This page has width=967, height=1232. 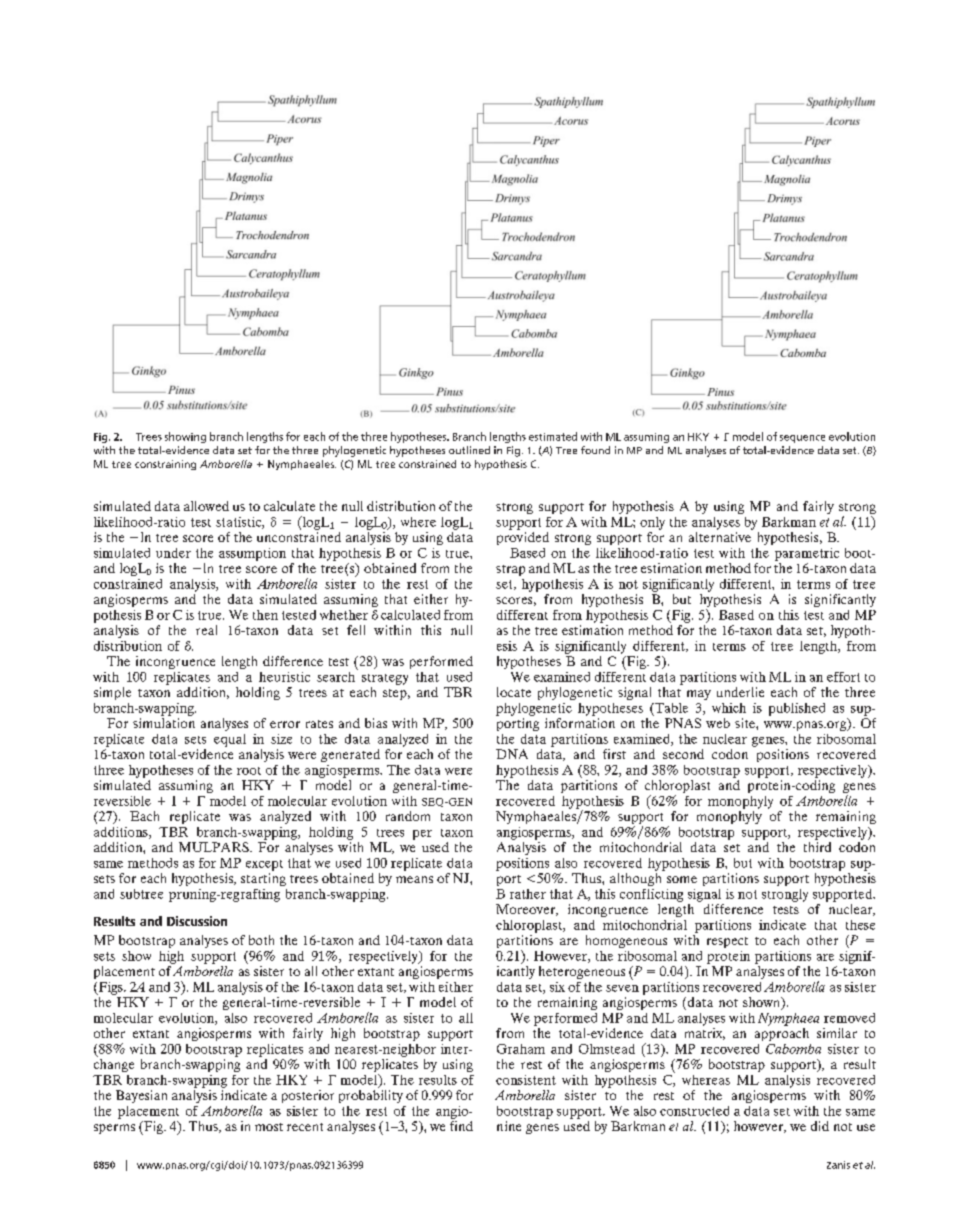 What do you see at coordinates (461, 1124) in the page?
I see `find` at bounding box center [461, 1124].
